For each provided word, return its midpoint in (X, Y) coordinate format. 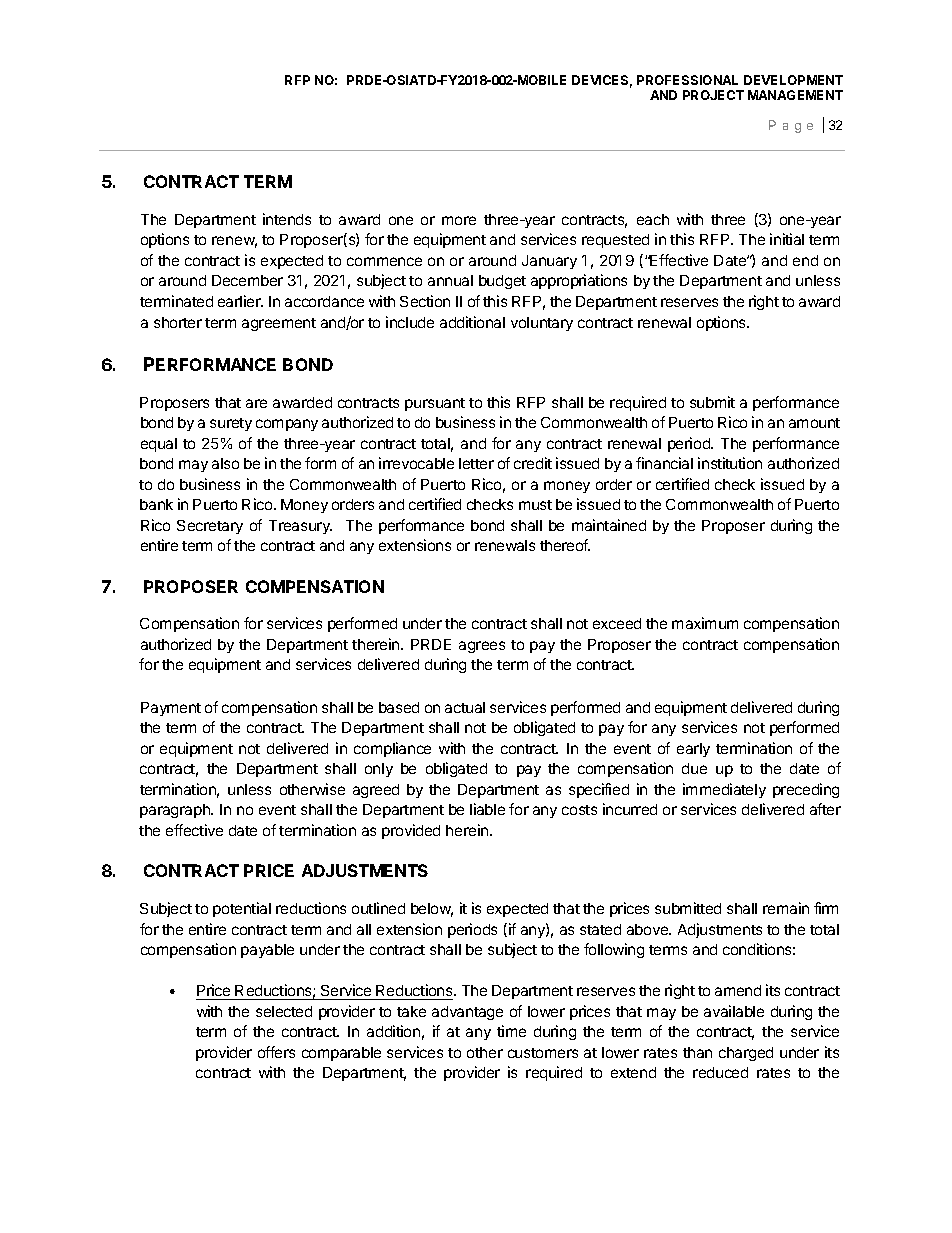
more (459, 220)
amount (814, 423)
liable (487, 809)
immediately (724, 790)
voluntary (542, 324)
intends (287, 219)
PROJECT (713, 95)
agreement (279, 324)
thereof (565, 545)
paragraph (176, 811)
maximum (705, 623)
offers (276, 1052)
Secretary (210, 527)
